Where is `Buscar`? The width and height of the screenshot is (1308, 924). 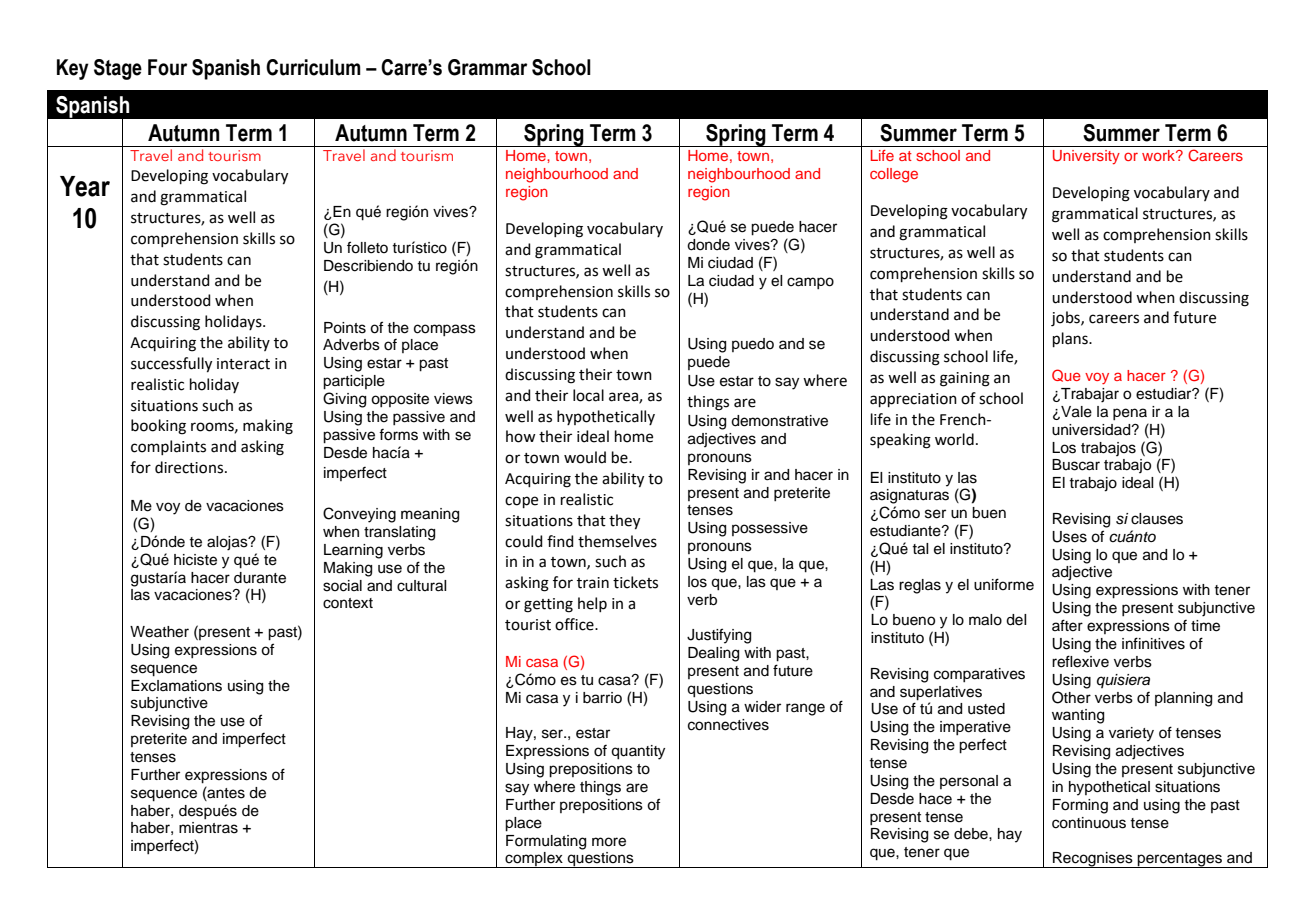
Buscar is located at coordinates (1076, 465).
